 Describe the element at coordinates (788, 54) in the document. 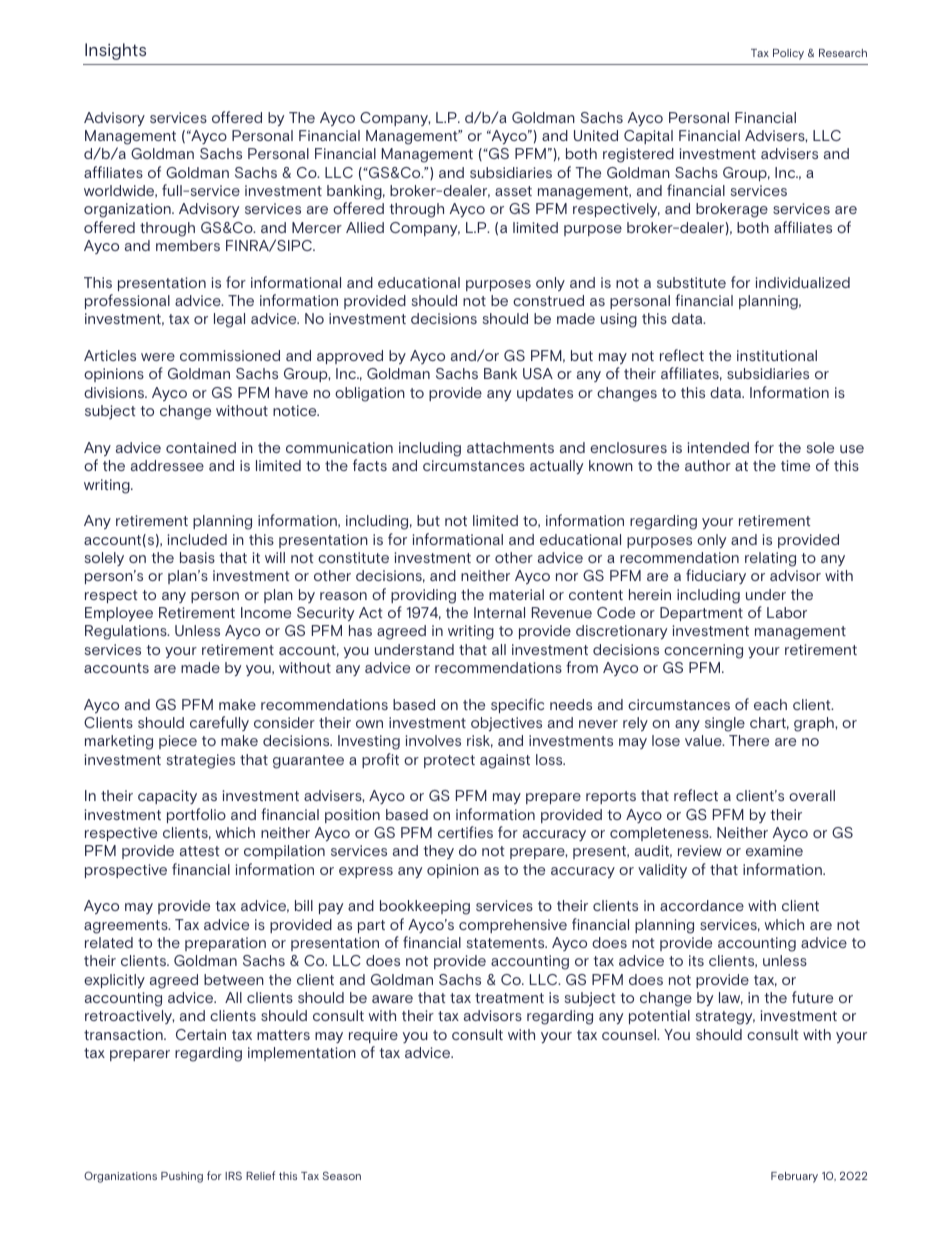

I see `Policy` at that location.
